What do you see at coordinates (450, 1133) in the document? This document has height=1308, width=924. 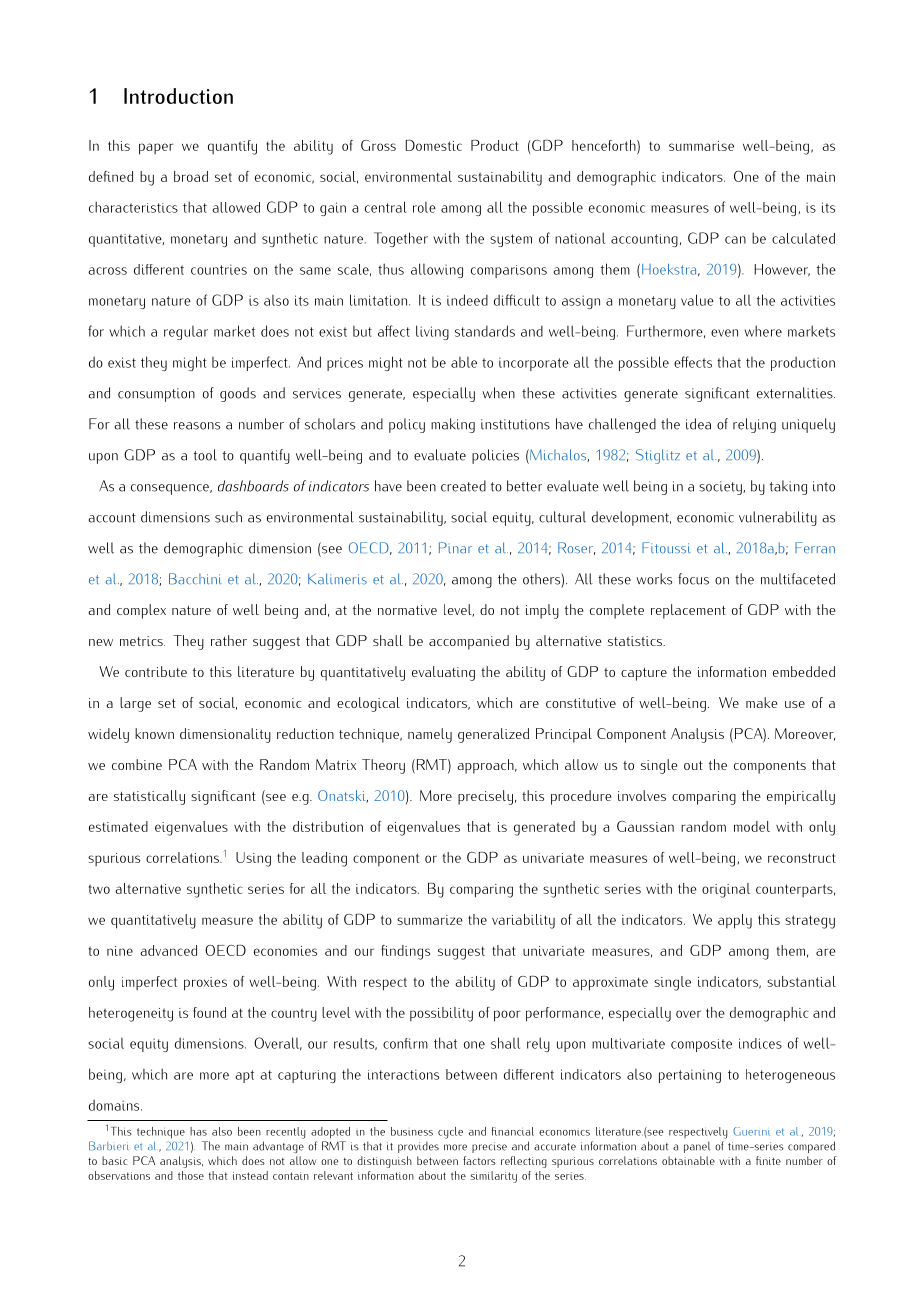 I see `cycle` at bounding box center [450, 1133].
